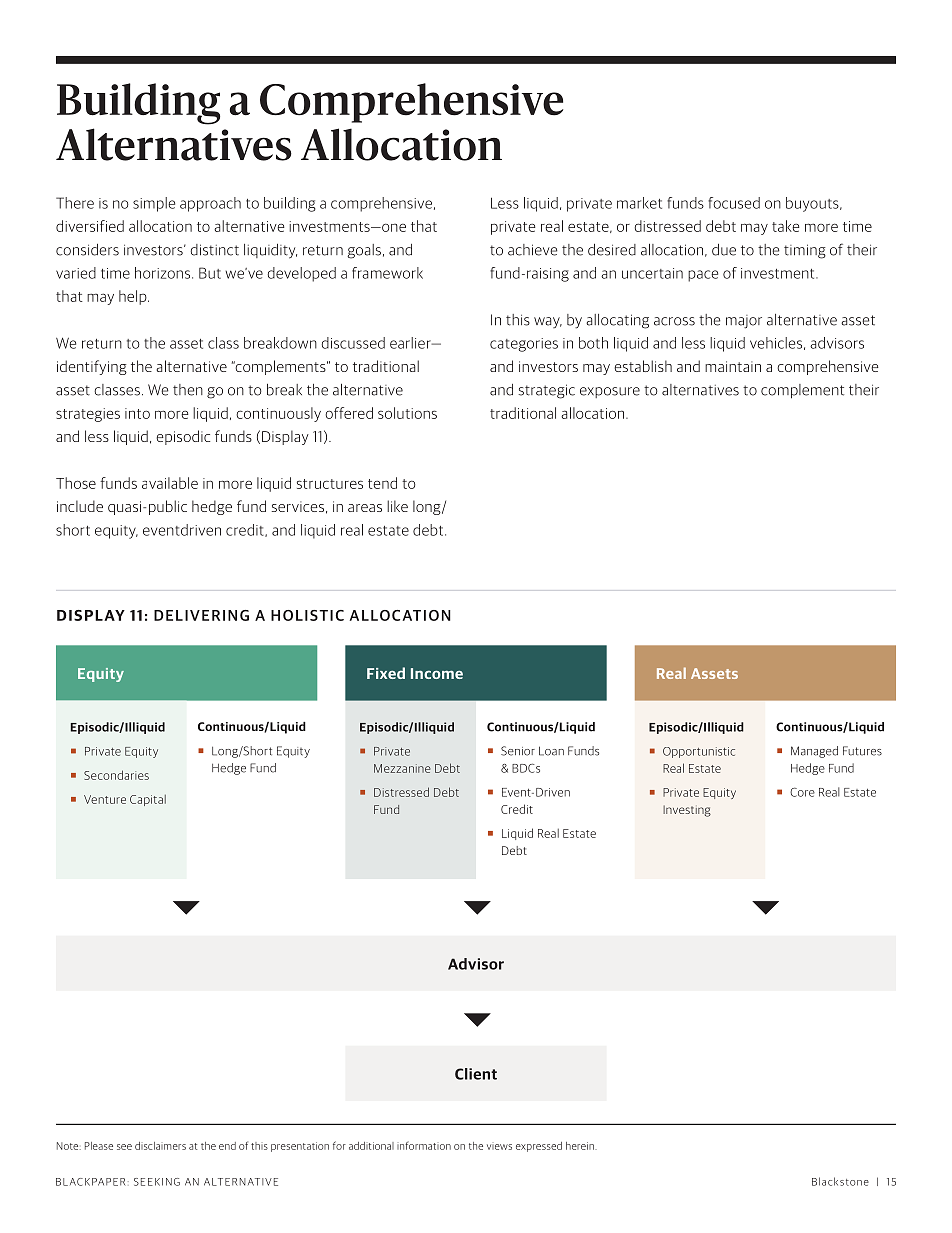  What do you see at coordinates (437, 673) in the screenshot?
I see `Income` at bounding box center [437, 673].
